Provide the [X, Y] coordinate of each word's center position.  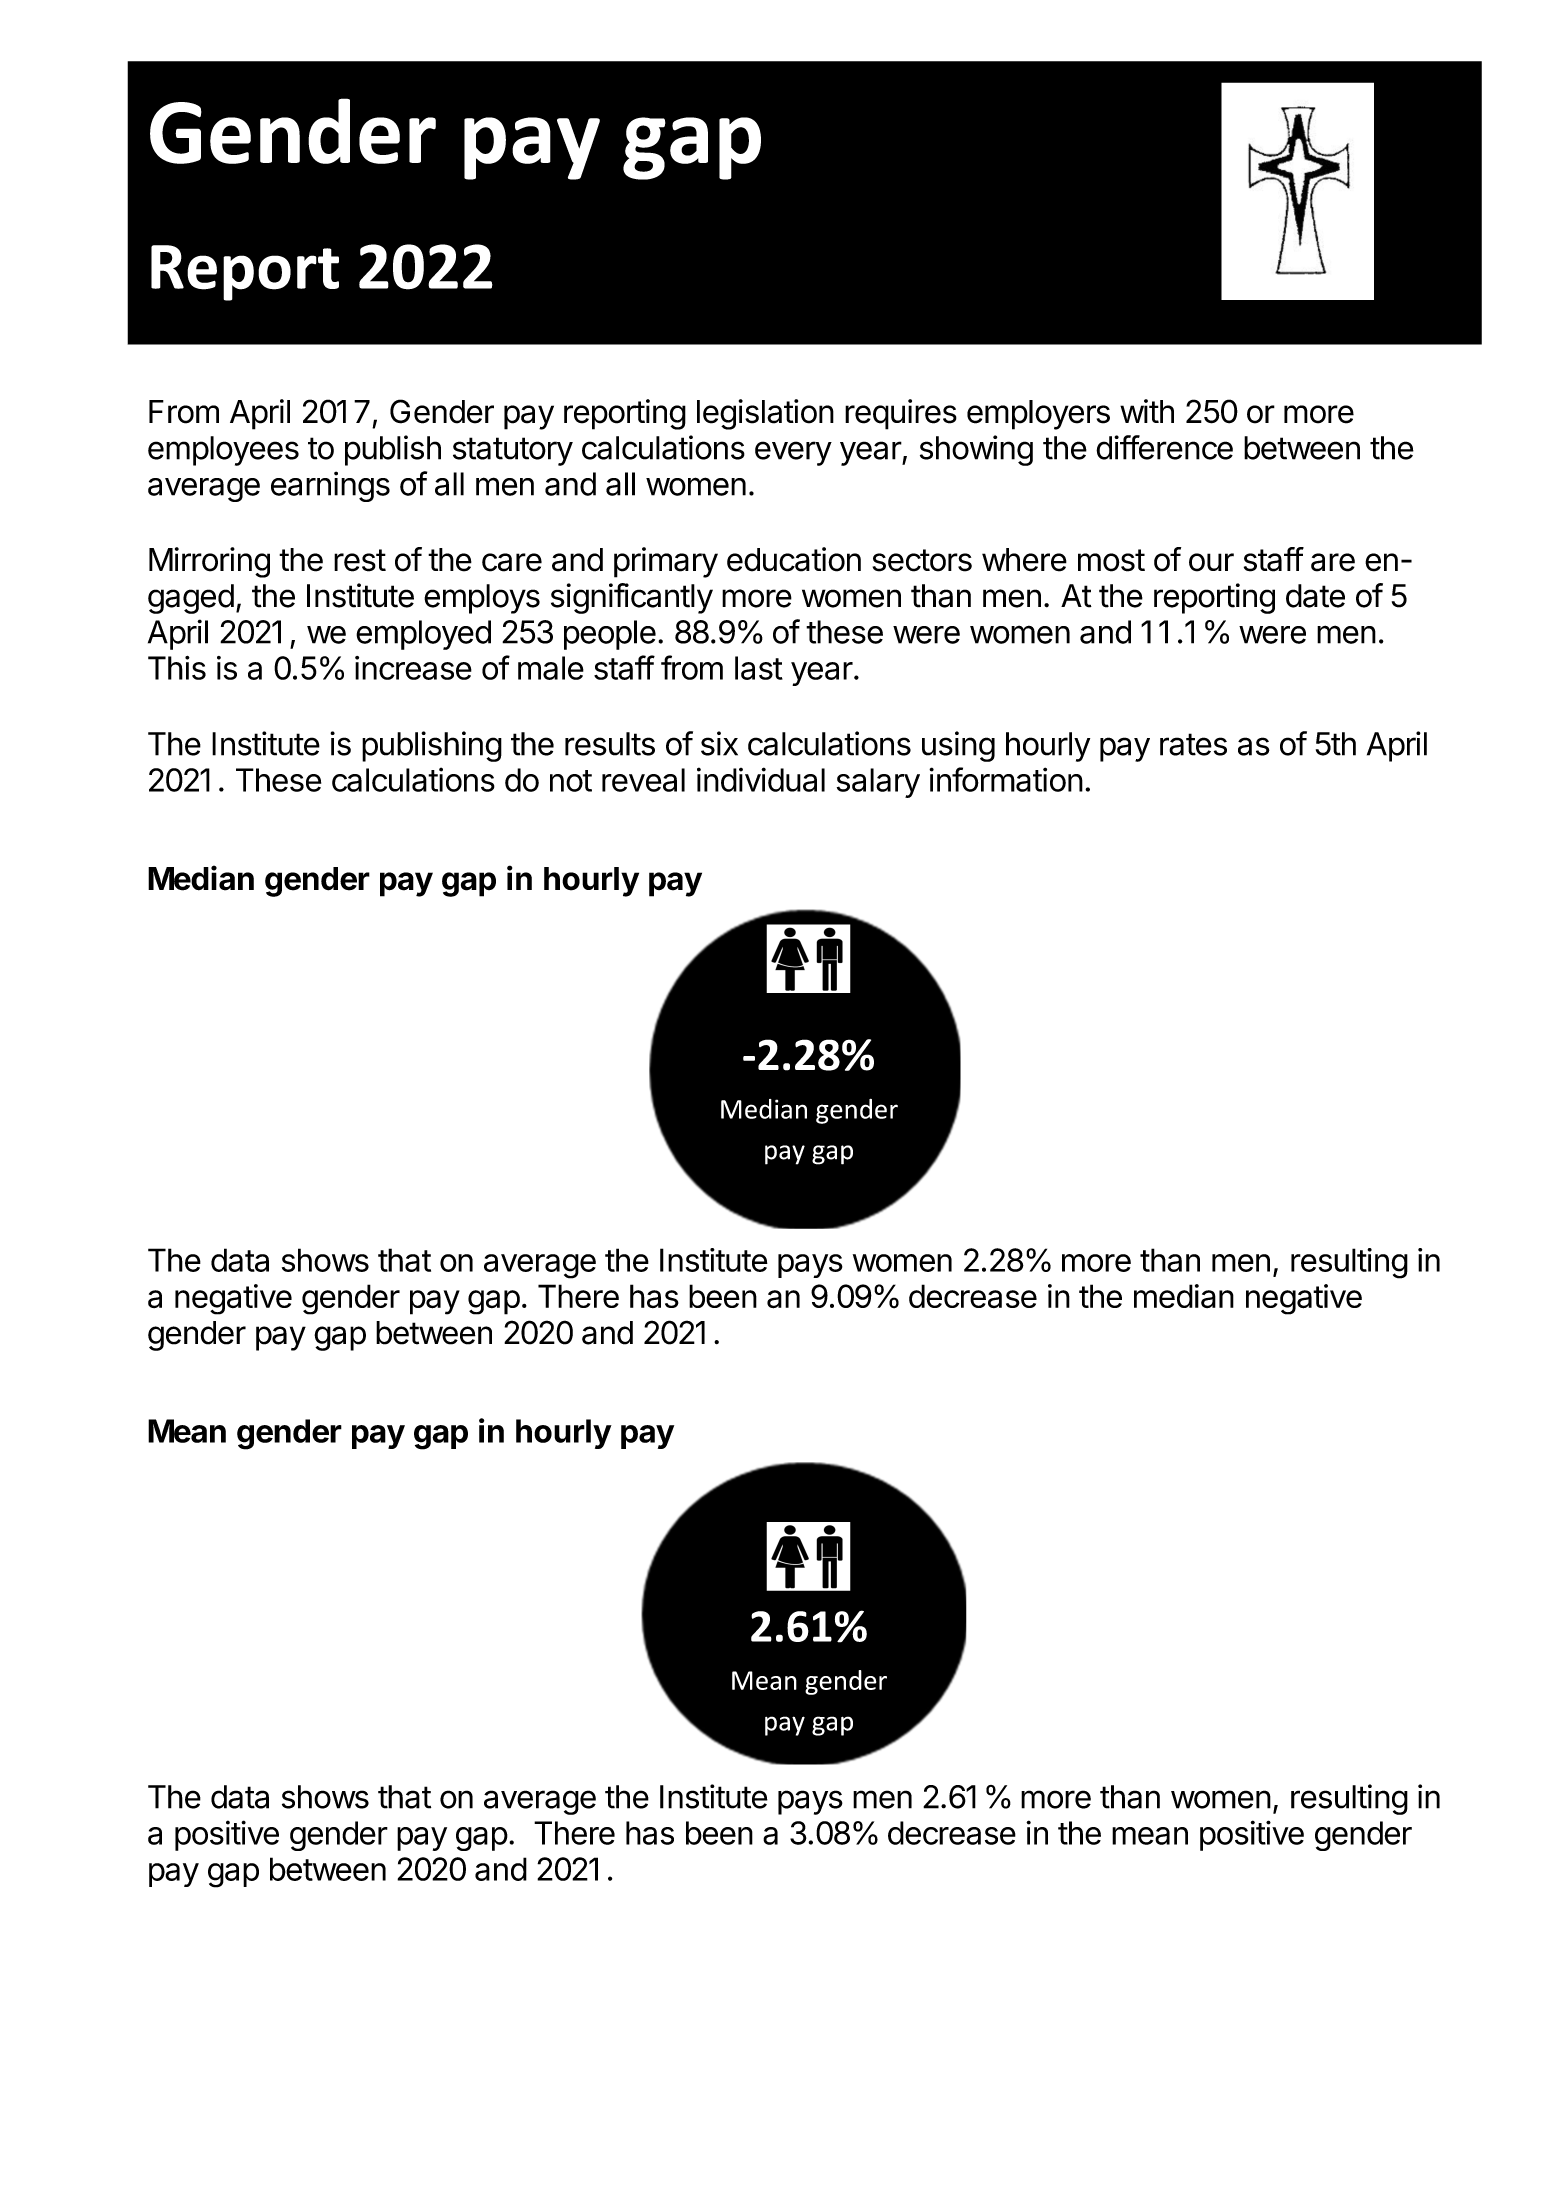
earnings [330, 486]
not [571, 781]
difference [1164, 447]
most [1111, 560]
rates [1193, 744]
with [1147, 411]
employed [423, 635]
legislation [765, 414]
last [759, 668]
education [794, 559]
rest [360, 560]
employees [223, 451]
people [610, 635]
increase [413, 668]
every [793, 453]
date [1315, 596]
